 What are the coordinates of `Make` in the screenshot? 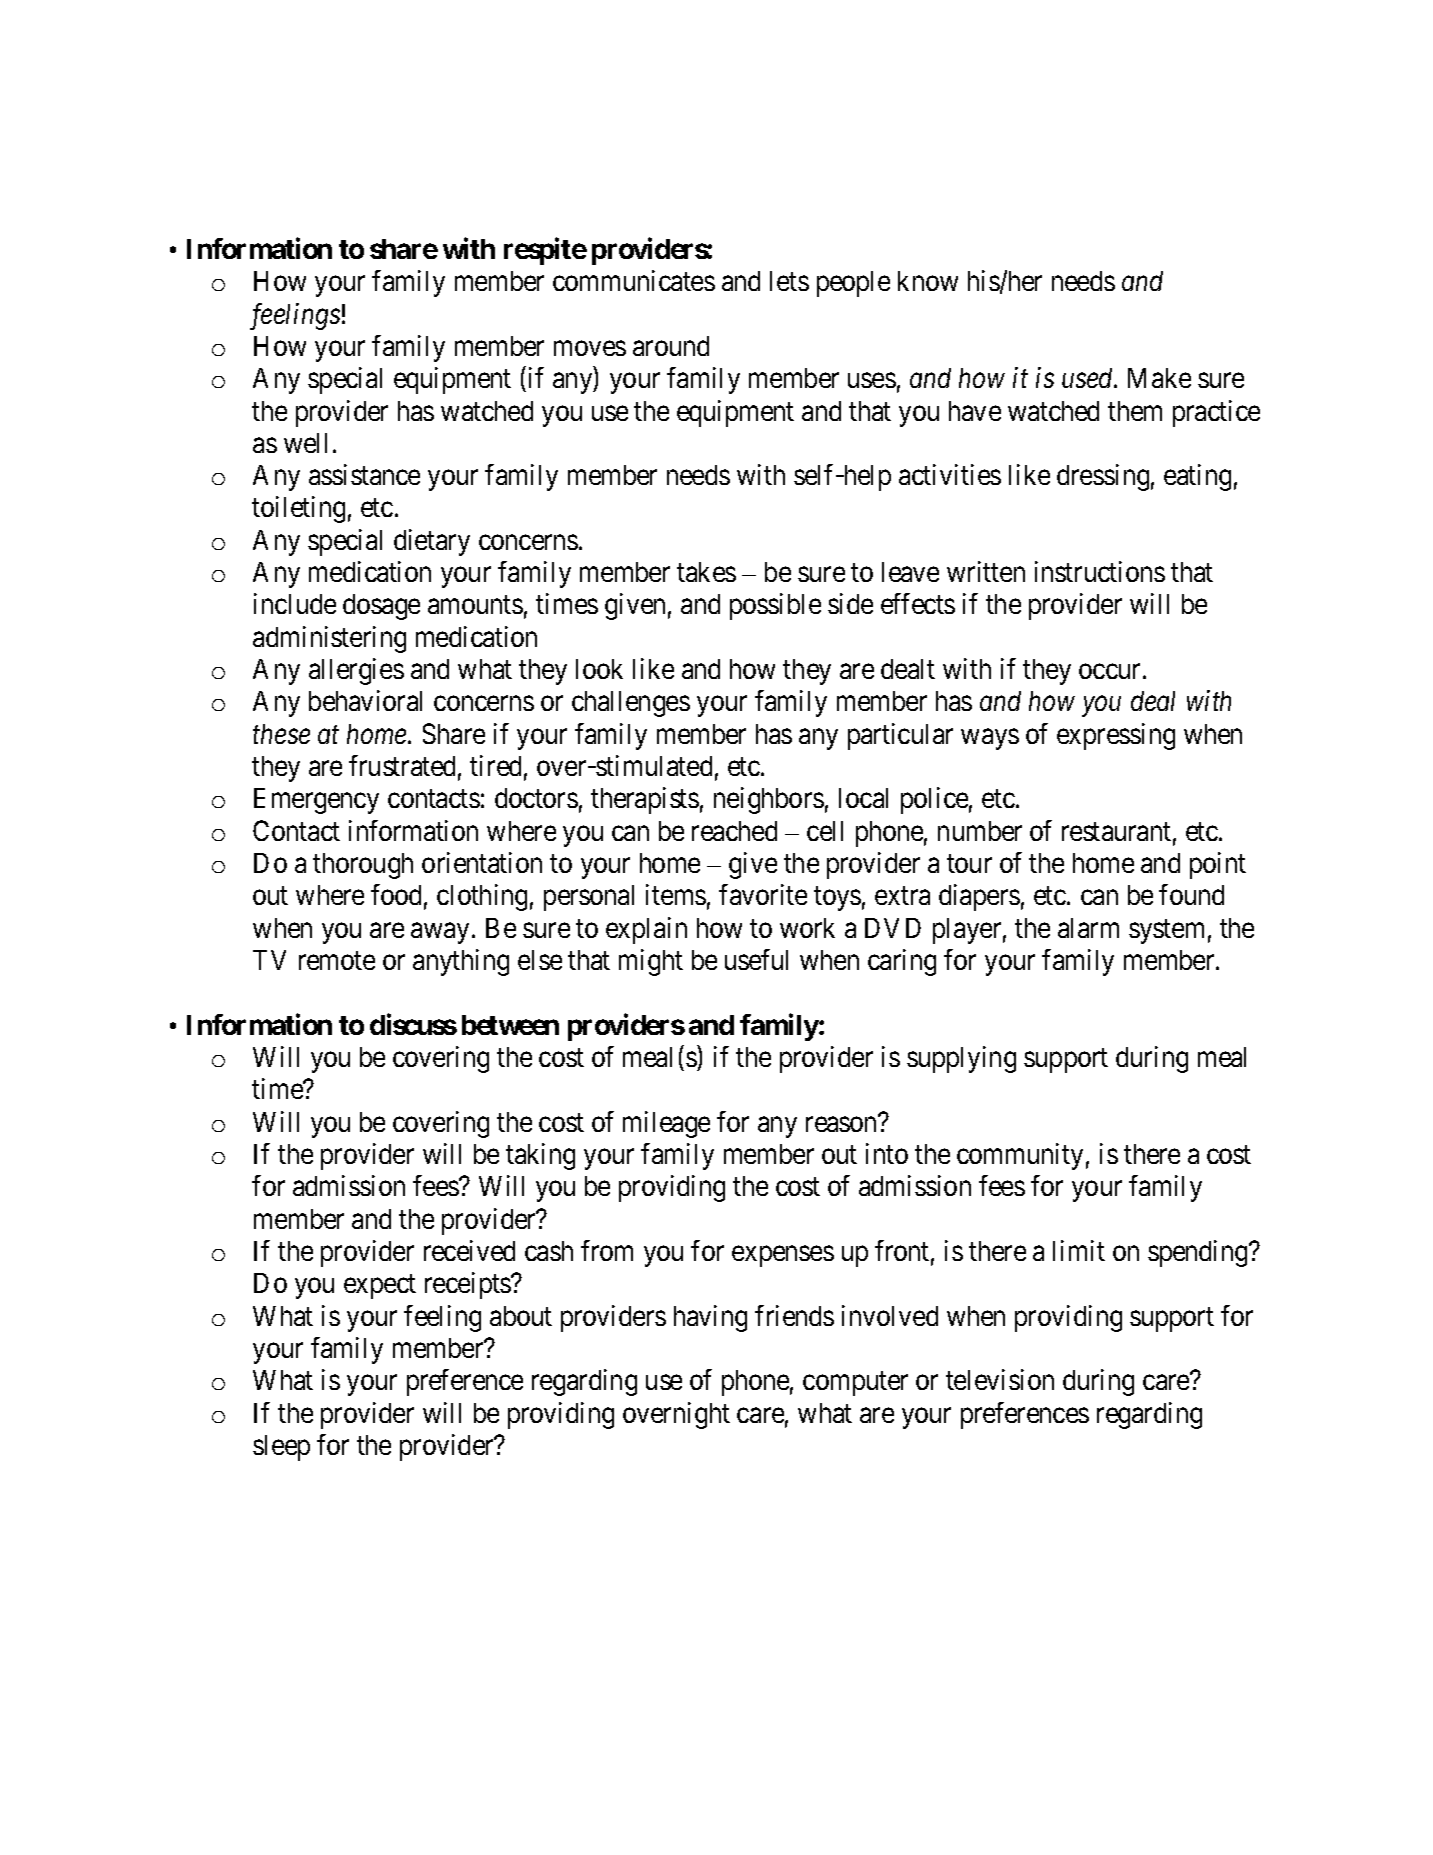 It's located at (1159, 378).
